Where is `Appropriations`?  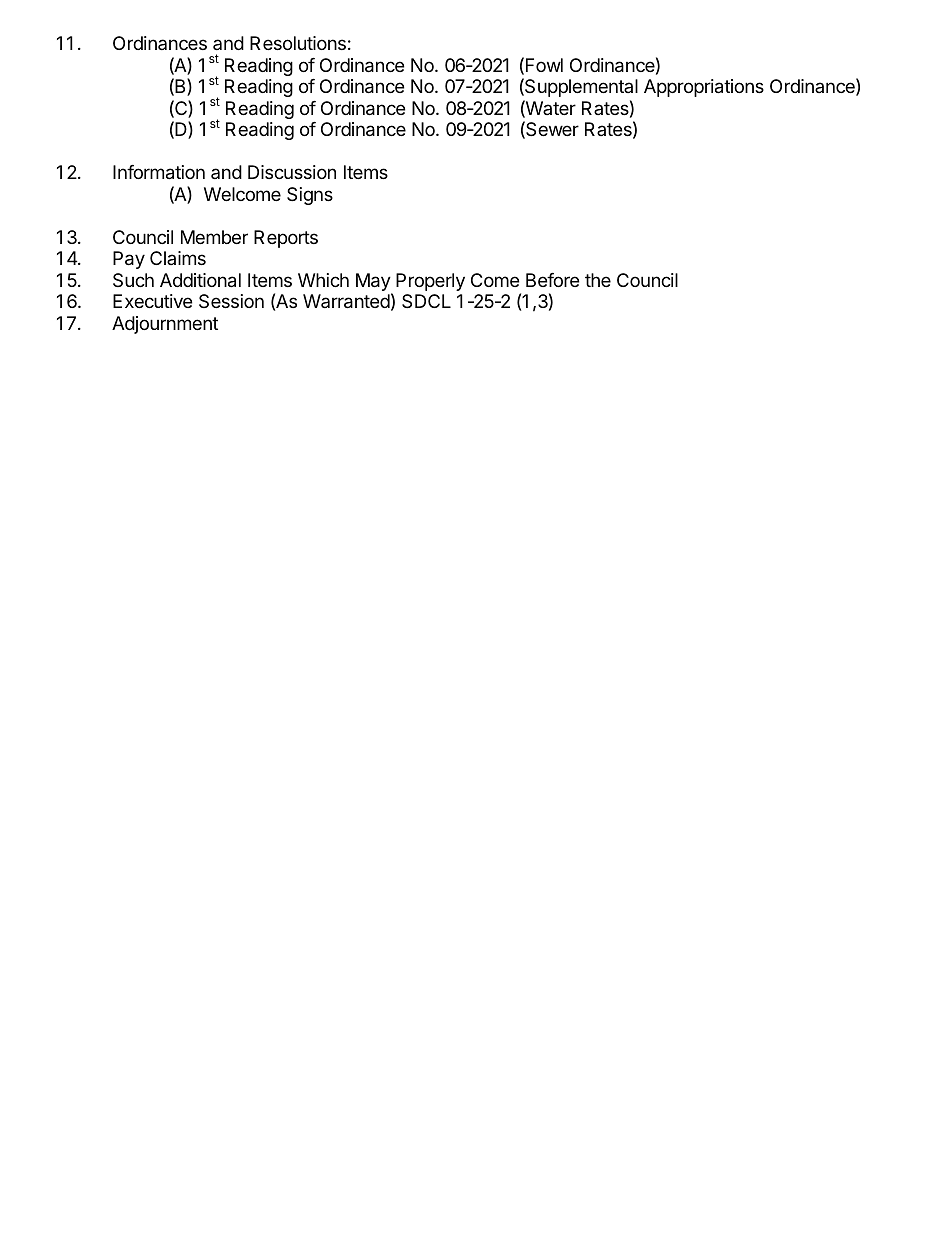
Appropriations is located at coordinates (704, 88).
